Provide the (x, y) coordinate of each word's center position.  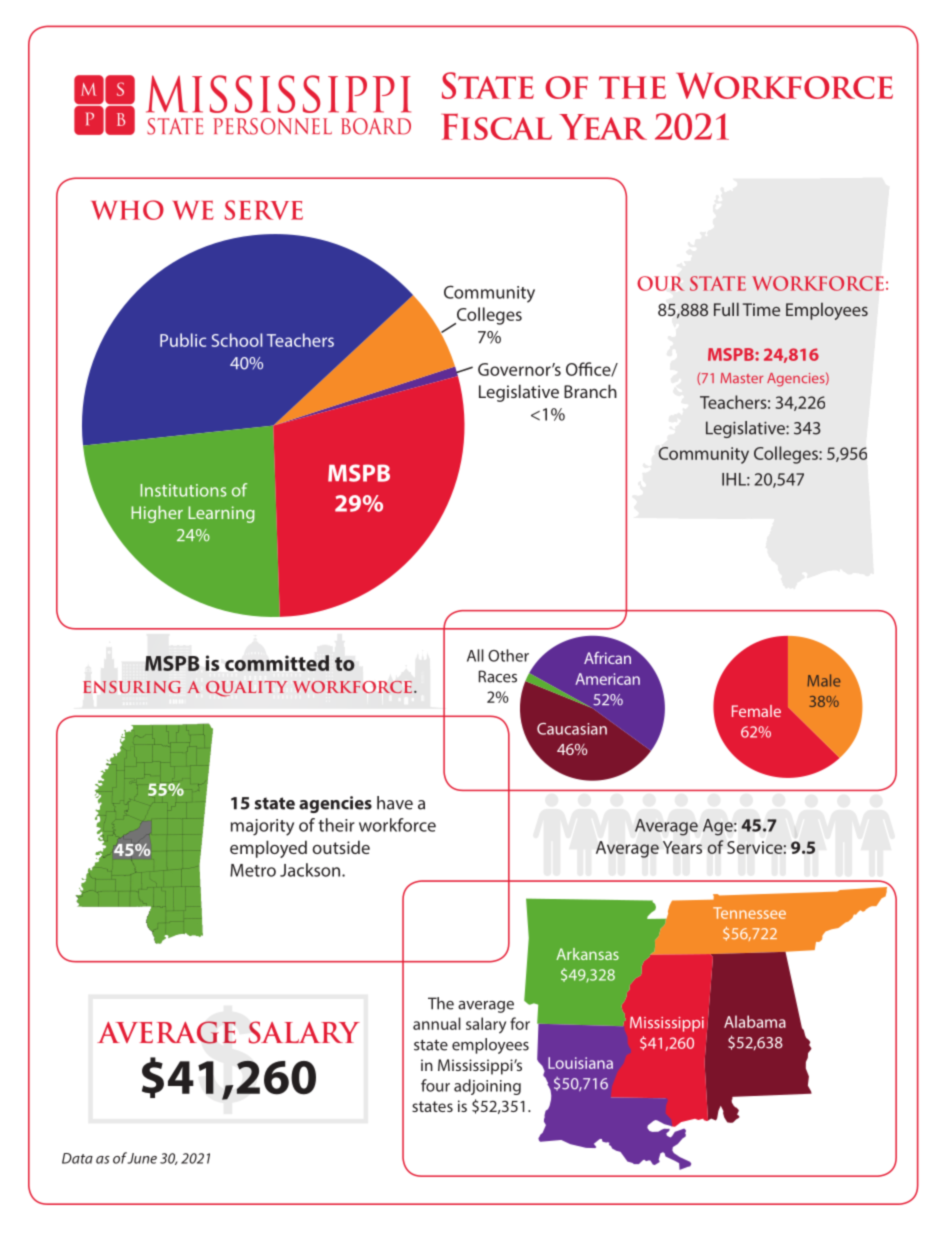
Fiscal (496, 126)
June (142, 1158)
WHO (127, 210)
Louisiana (580, 1063)
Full (726, 309)
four (435, 1085)
